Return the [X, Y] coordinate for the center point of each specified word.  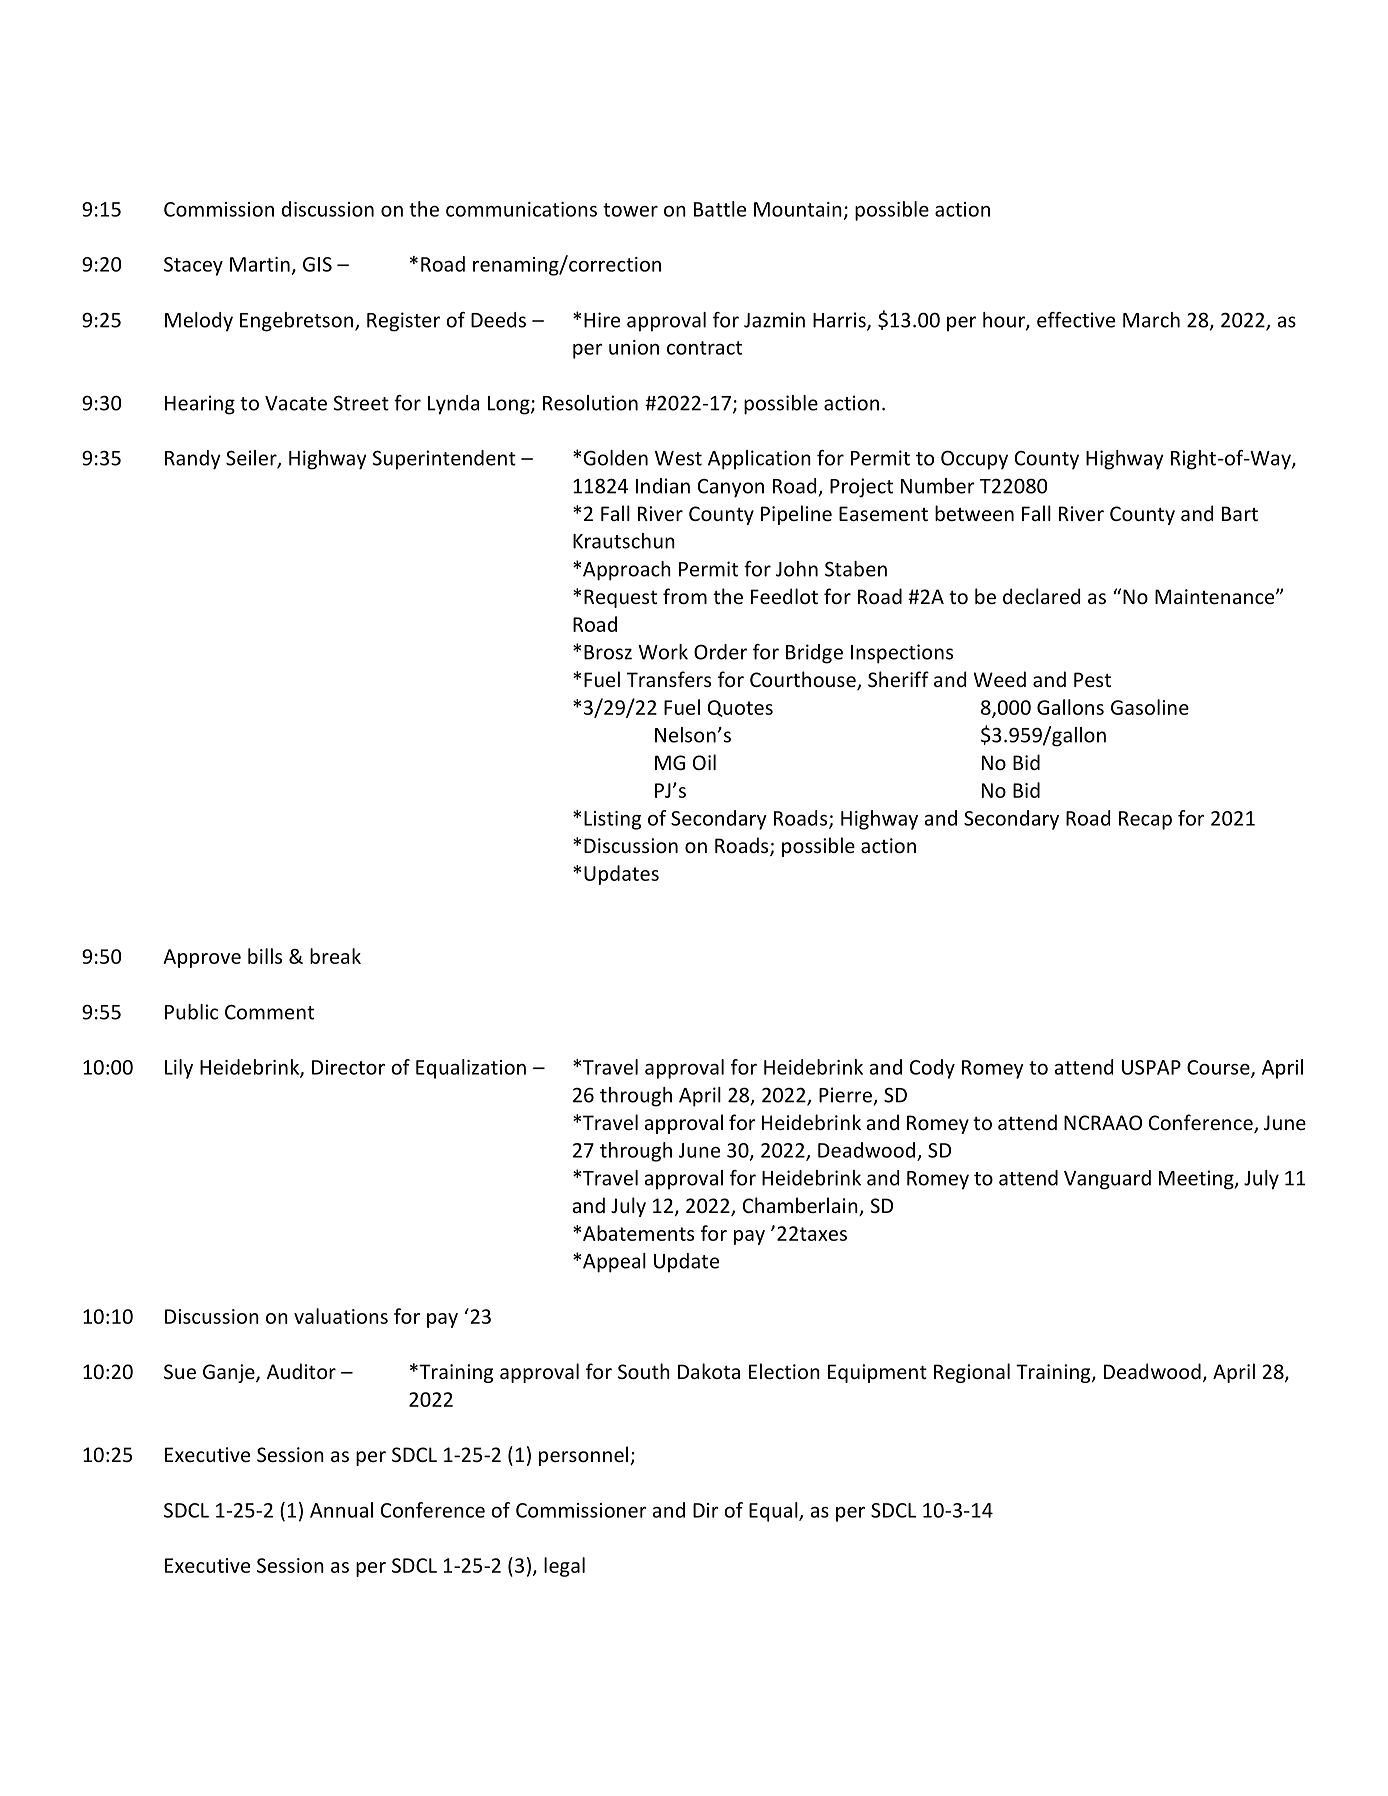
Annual [341, 1510]
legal [564, 1567]
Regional [972, 1373]
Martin [260, 264]
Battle [720, 209]
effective [1076, 320]
